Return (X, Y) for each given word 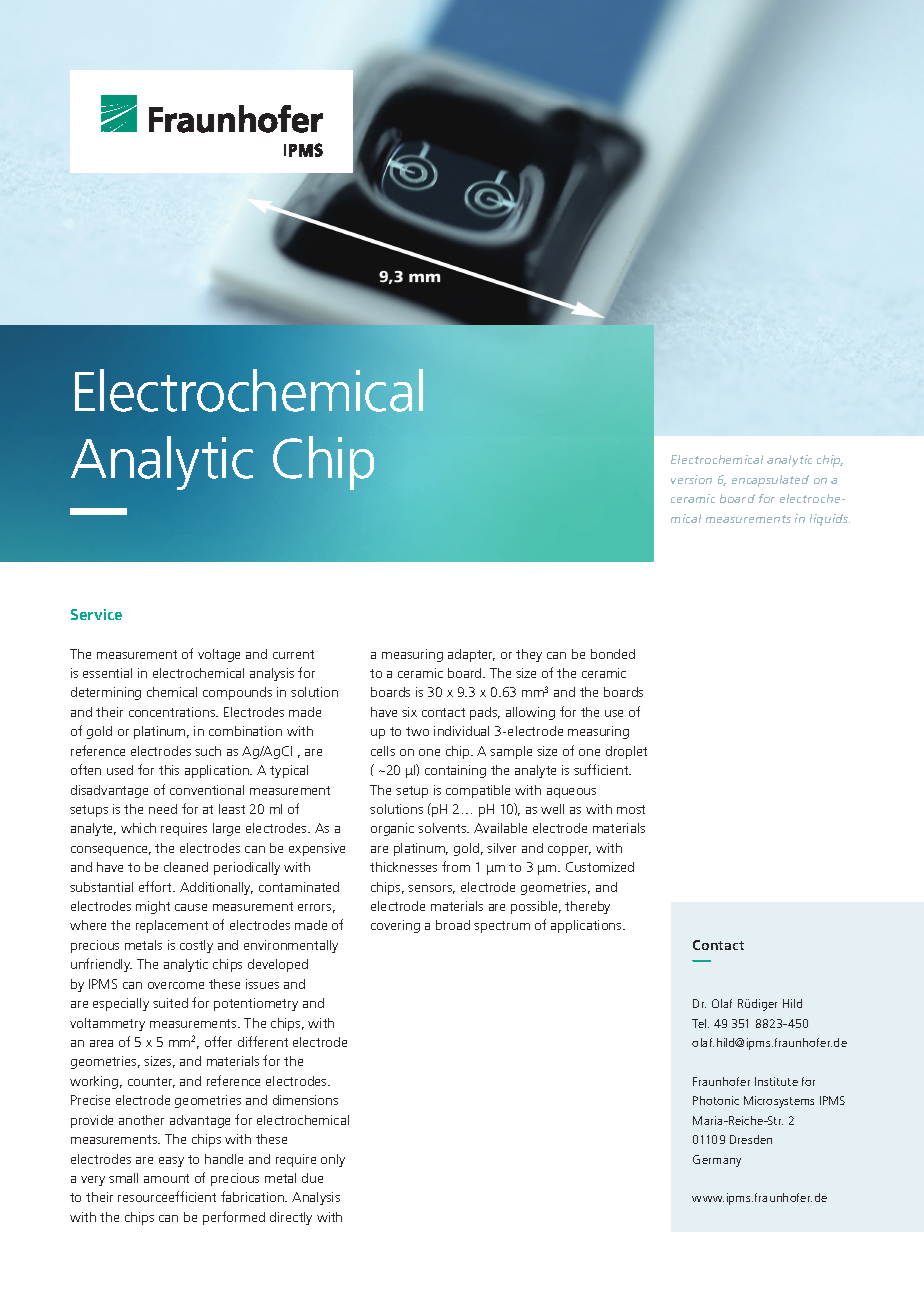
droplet (626, 752)
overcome (176, 985)
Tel (700, 1023)
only (333, 1160)
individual (461, 731)
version (691, 479)
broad (453, 925)
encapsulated (770, 481)
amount (166, 1178)
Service (96, 614)
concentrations (173, 712)
